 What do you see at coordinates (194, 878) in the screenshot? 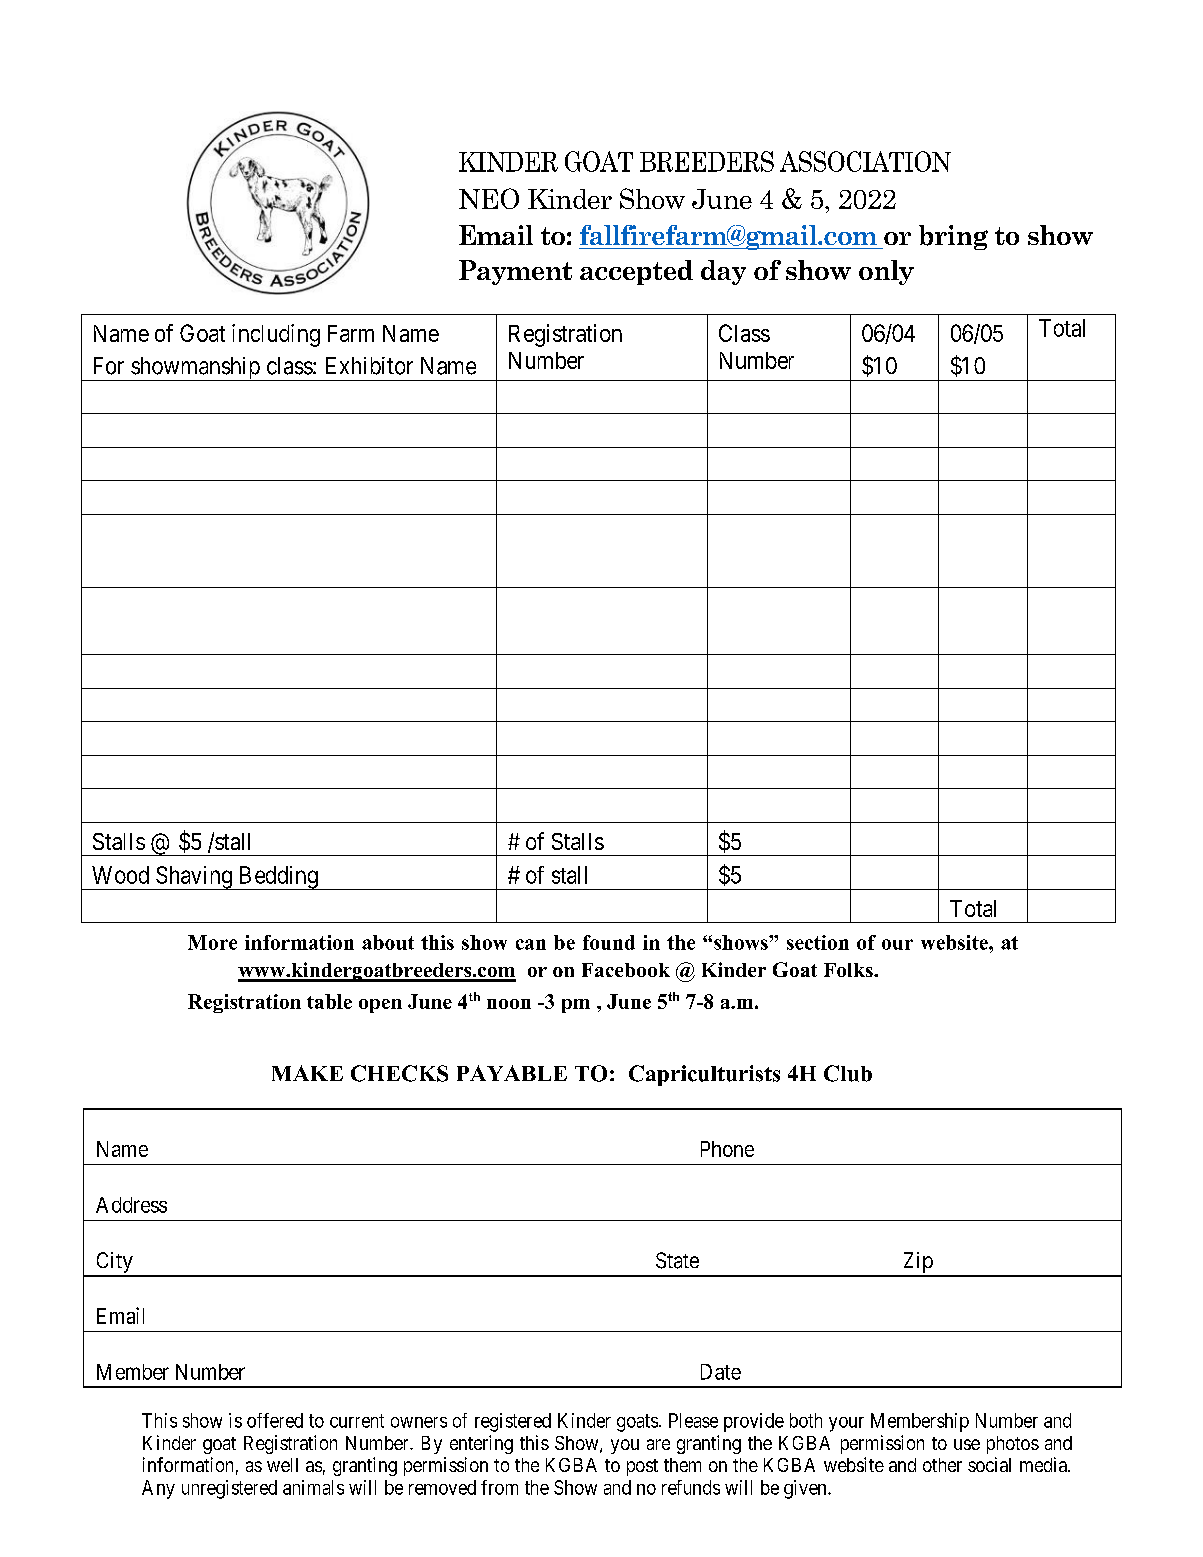
I see `Shaving` at bounding box center [194, 878].
